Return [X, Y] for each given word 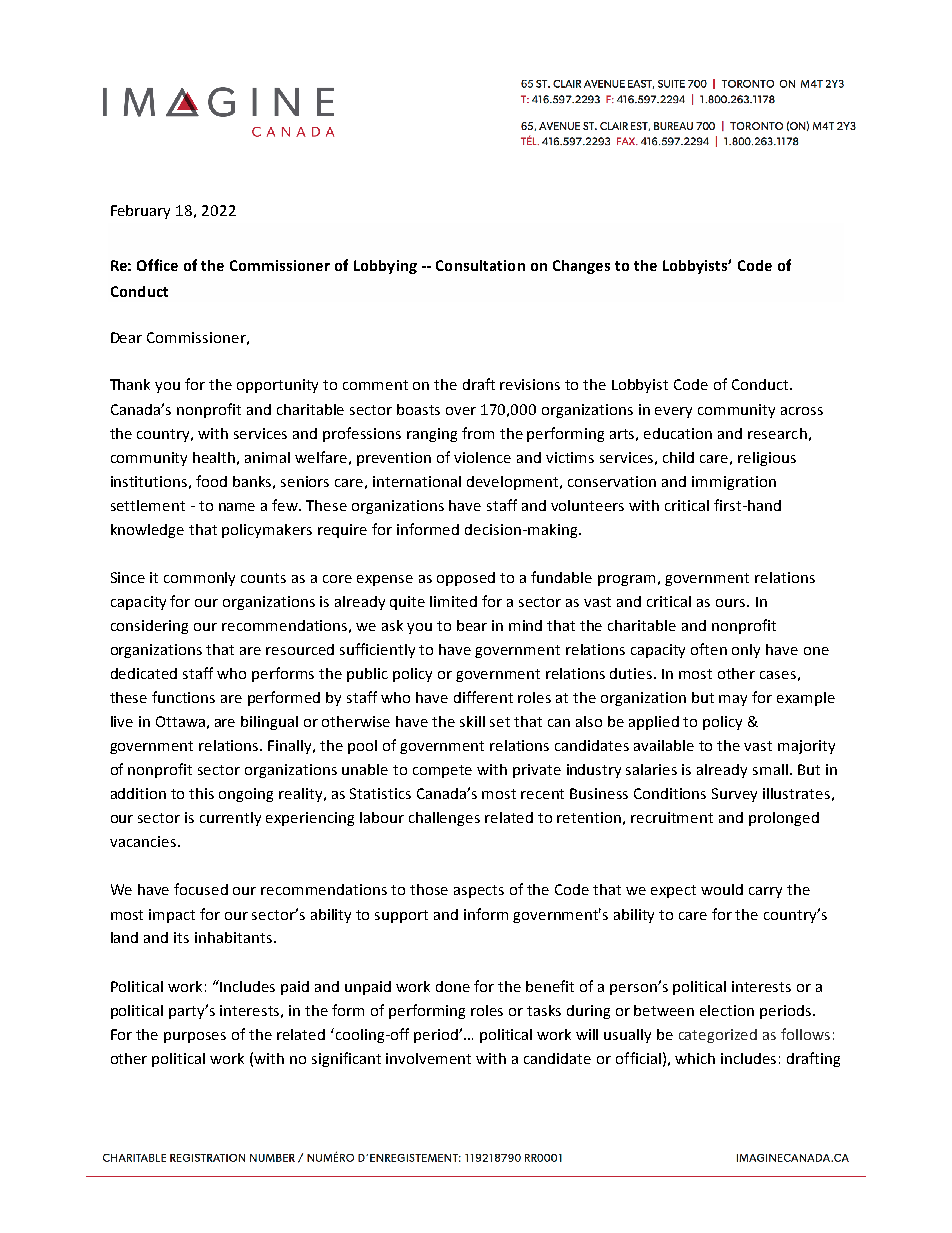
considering [149, 627]
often [709, 649]
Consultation [480, 265]
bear [472, 625]
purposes [195, 1037]
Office [157, 265]
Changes [581, 267]
